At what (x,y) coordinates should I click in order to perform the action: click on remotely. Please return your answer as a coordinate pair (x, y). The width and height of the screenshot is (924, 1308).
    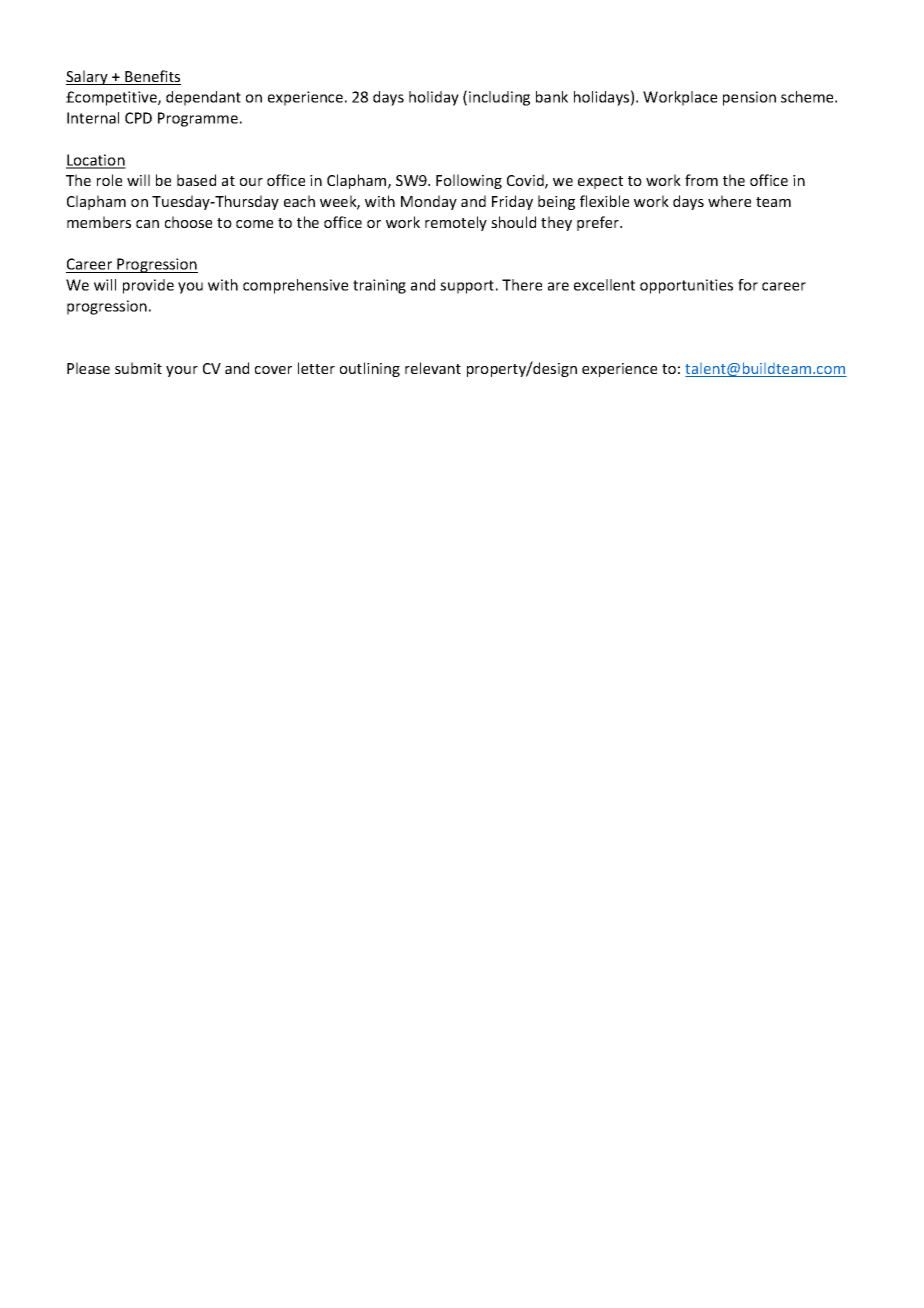
    Looking at the image, I should click on (456, 223).
